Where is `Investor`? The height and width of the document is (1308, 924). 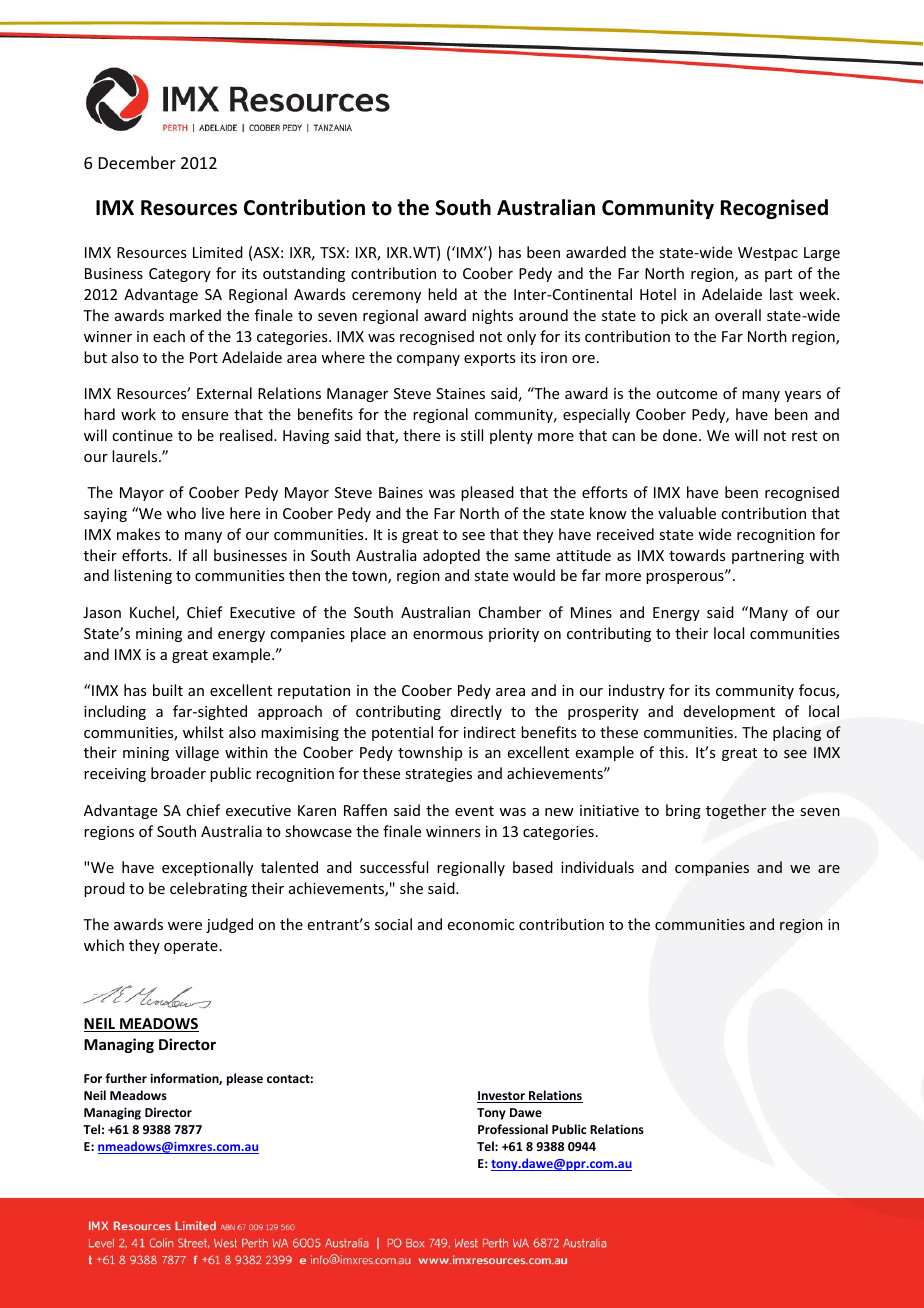 Investor is located at coordinates (502, 1097).
